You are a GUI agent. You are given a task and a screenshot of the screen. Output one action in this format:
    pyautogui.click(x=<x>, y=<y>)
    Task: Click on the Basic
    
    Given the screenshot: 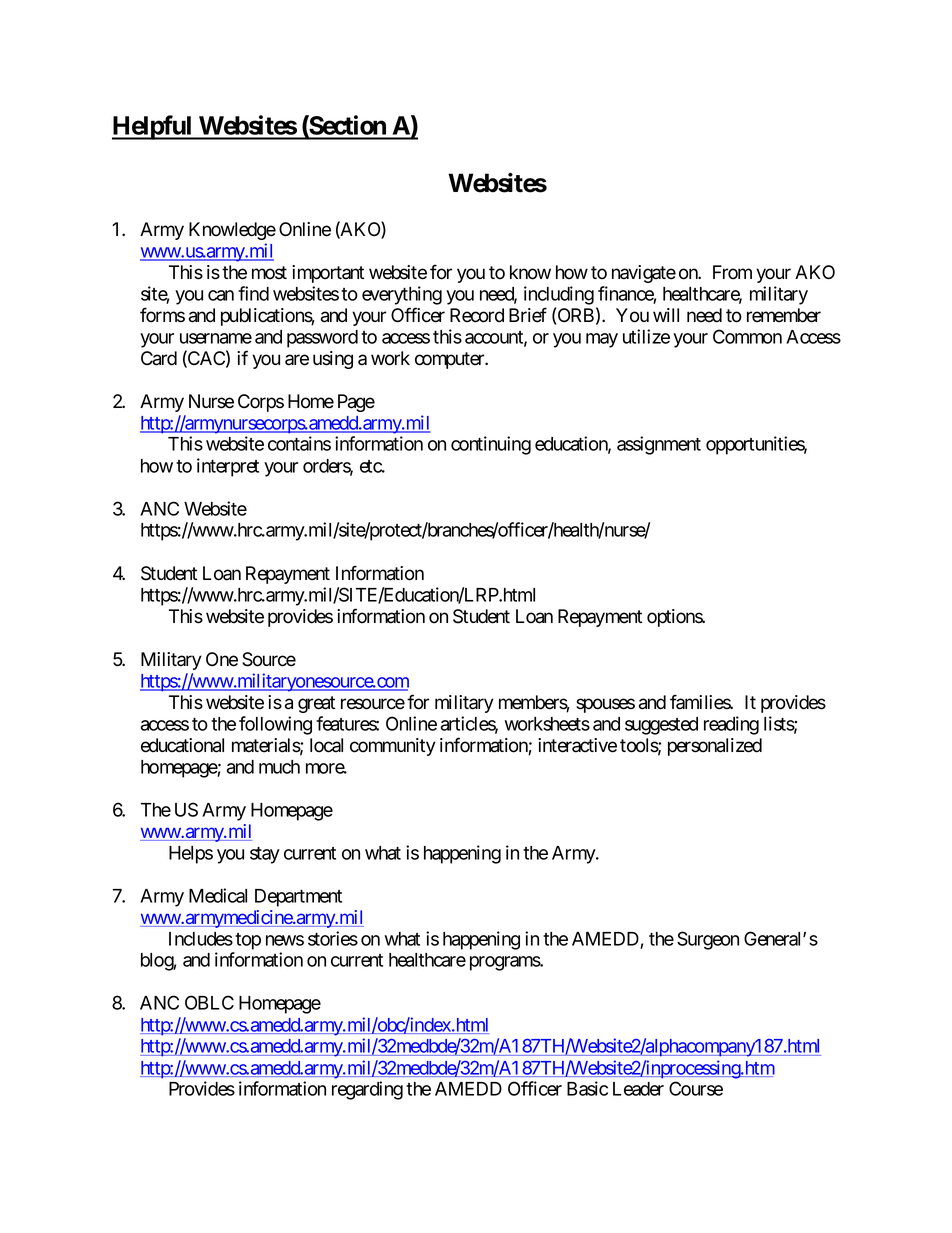 What is the action you would take?
    pyautogui.click(x=587, y=1088)
